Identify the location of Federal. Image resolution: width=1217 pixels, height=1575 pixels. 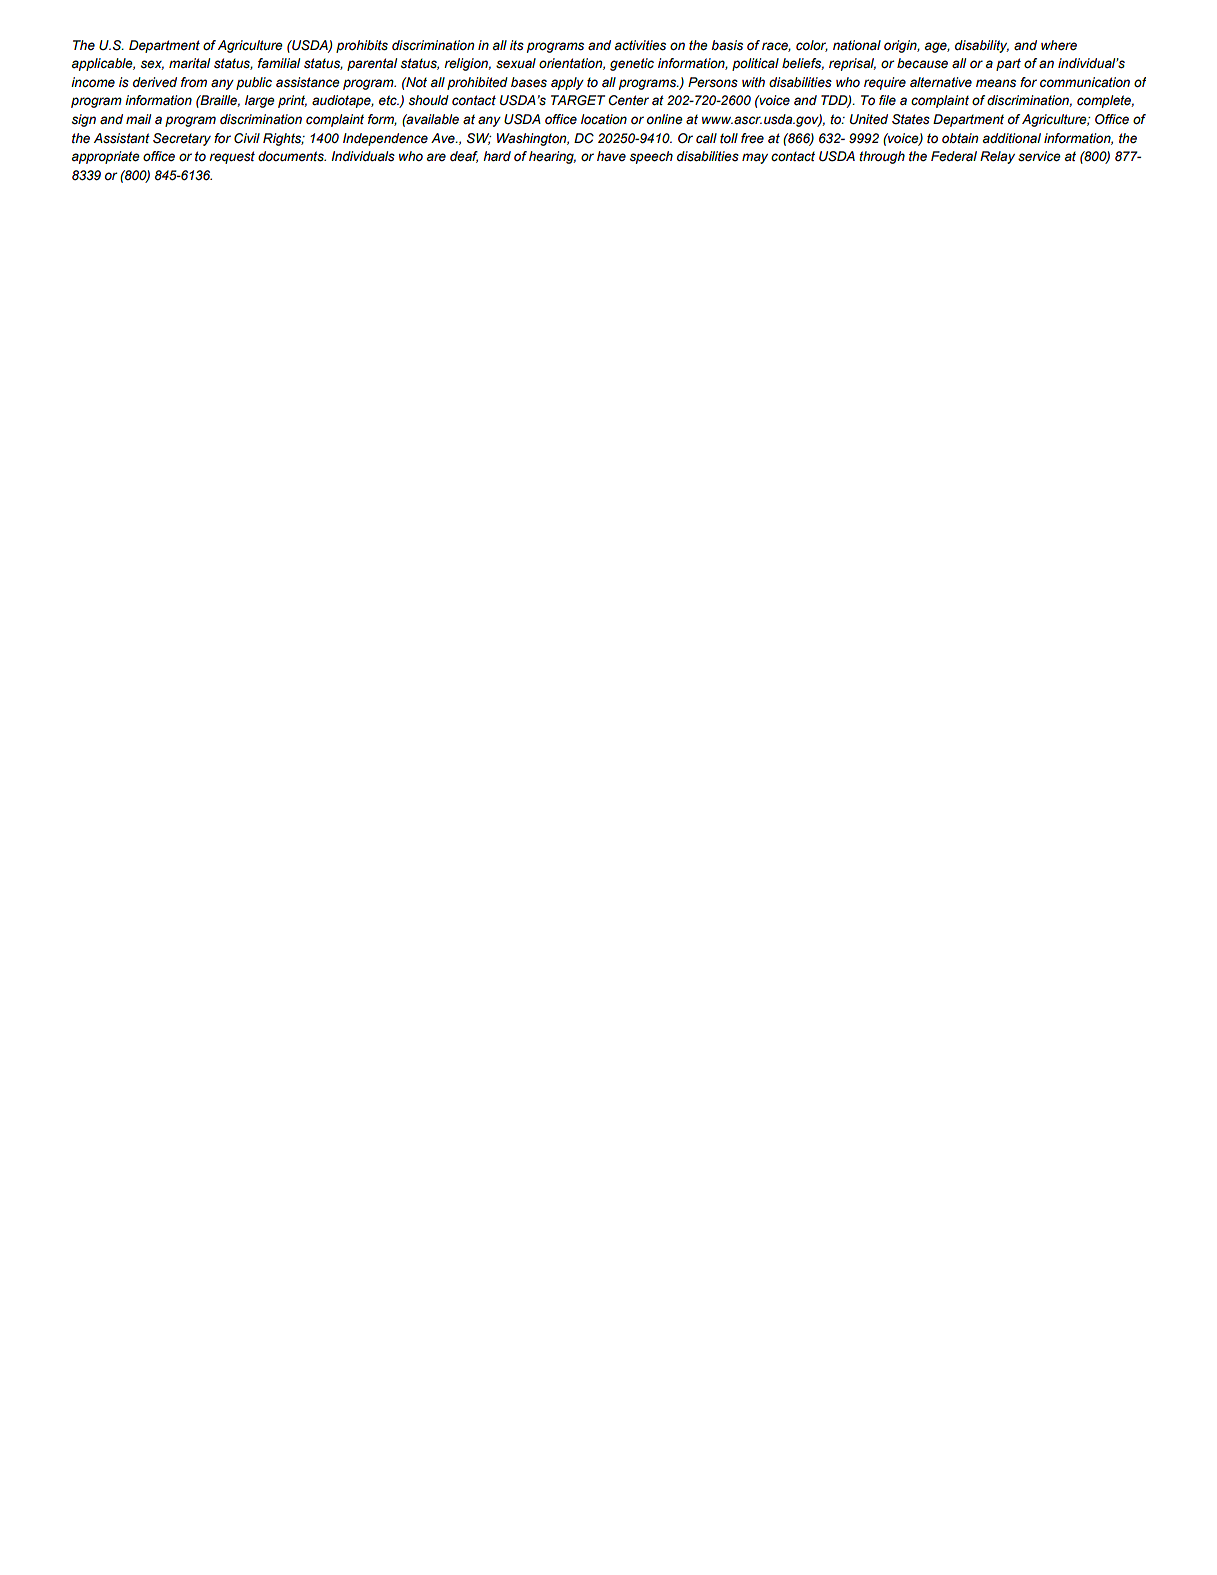
(954, 156).
